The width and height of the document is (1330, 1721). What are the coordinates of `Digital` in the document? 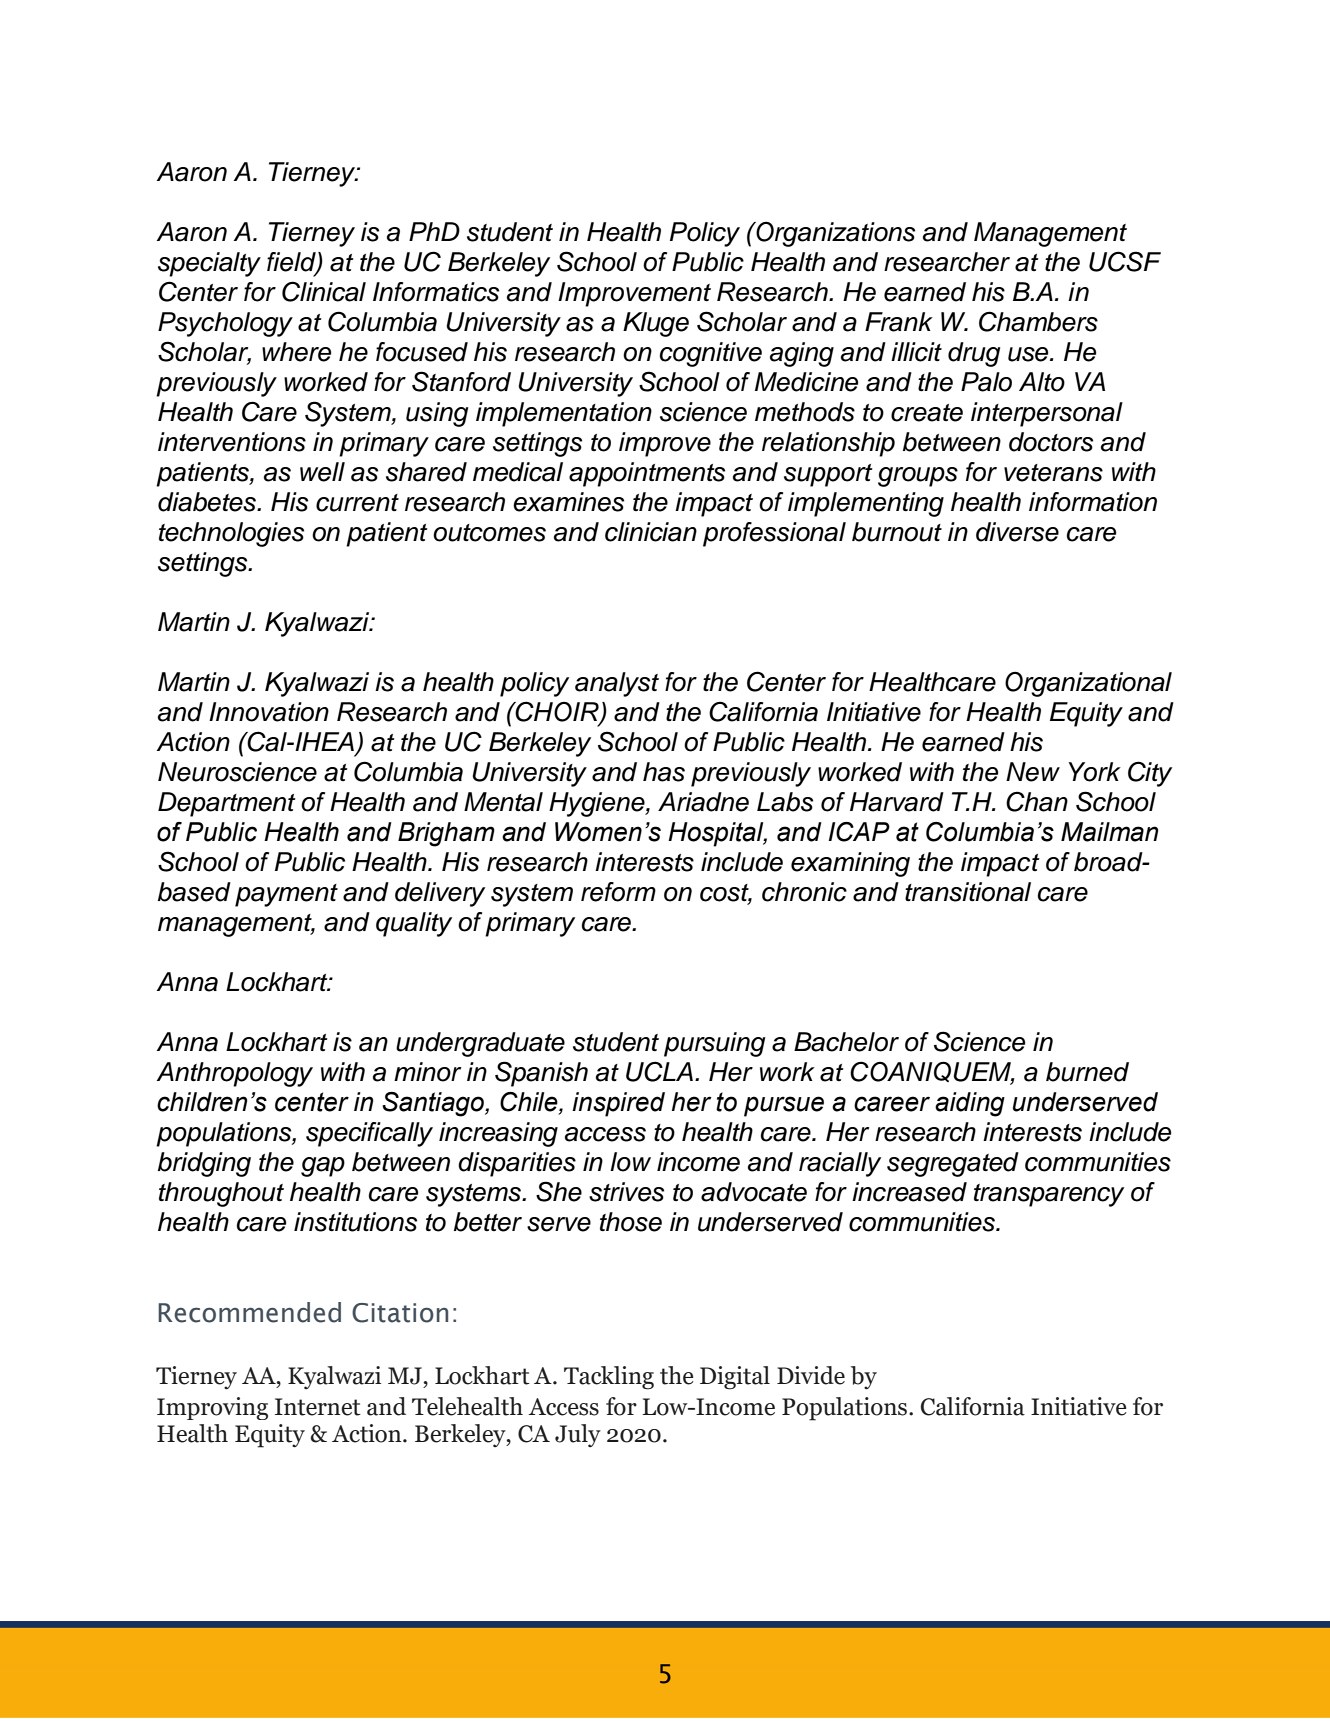 It's located at (735, 1378).
